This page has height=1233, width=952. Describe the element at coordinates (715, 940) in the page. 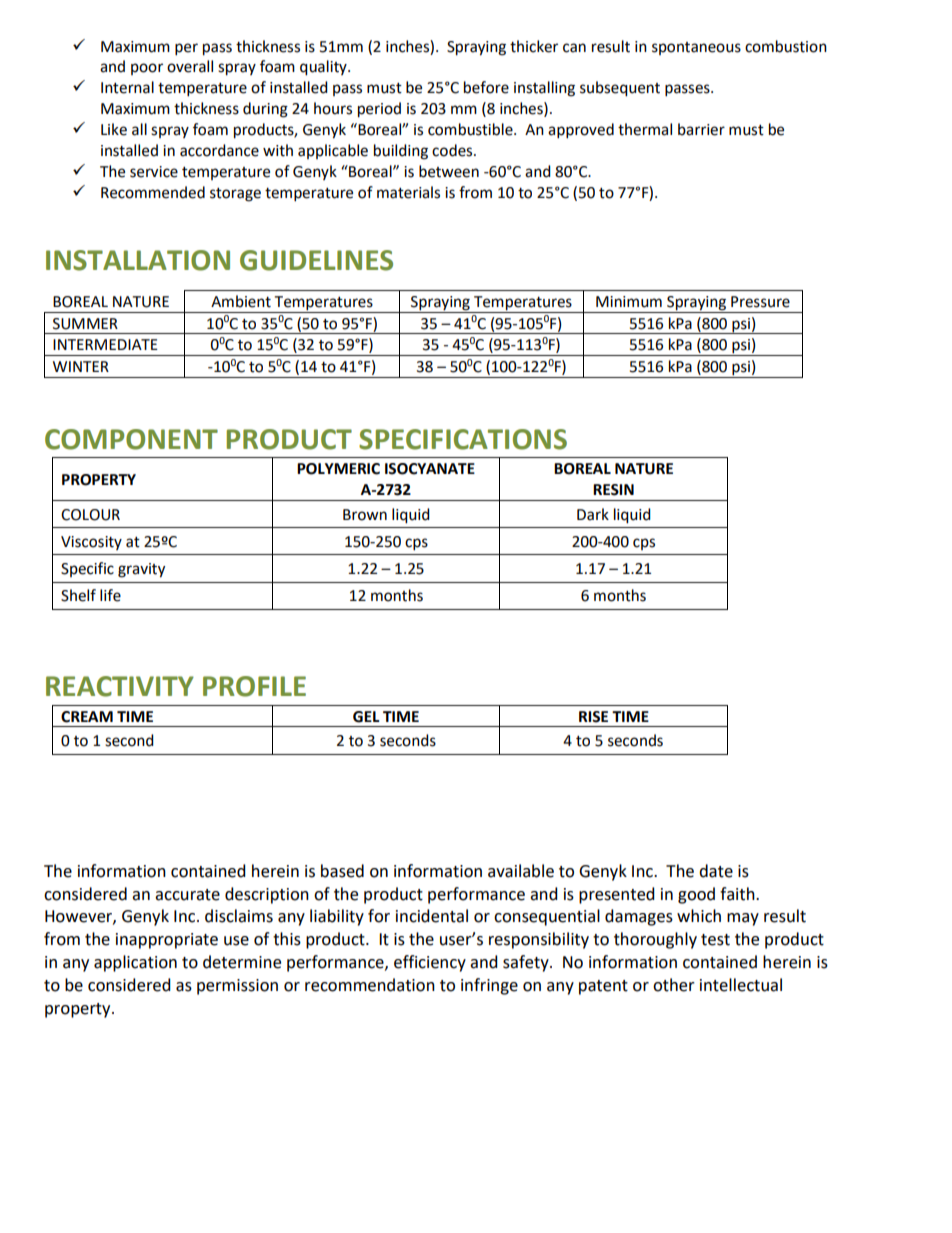

I see `test` at that location.
